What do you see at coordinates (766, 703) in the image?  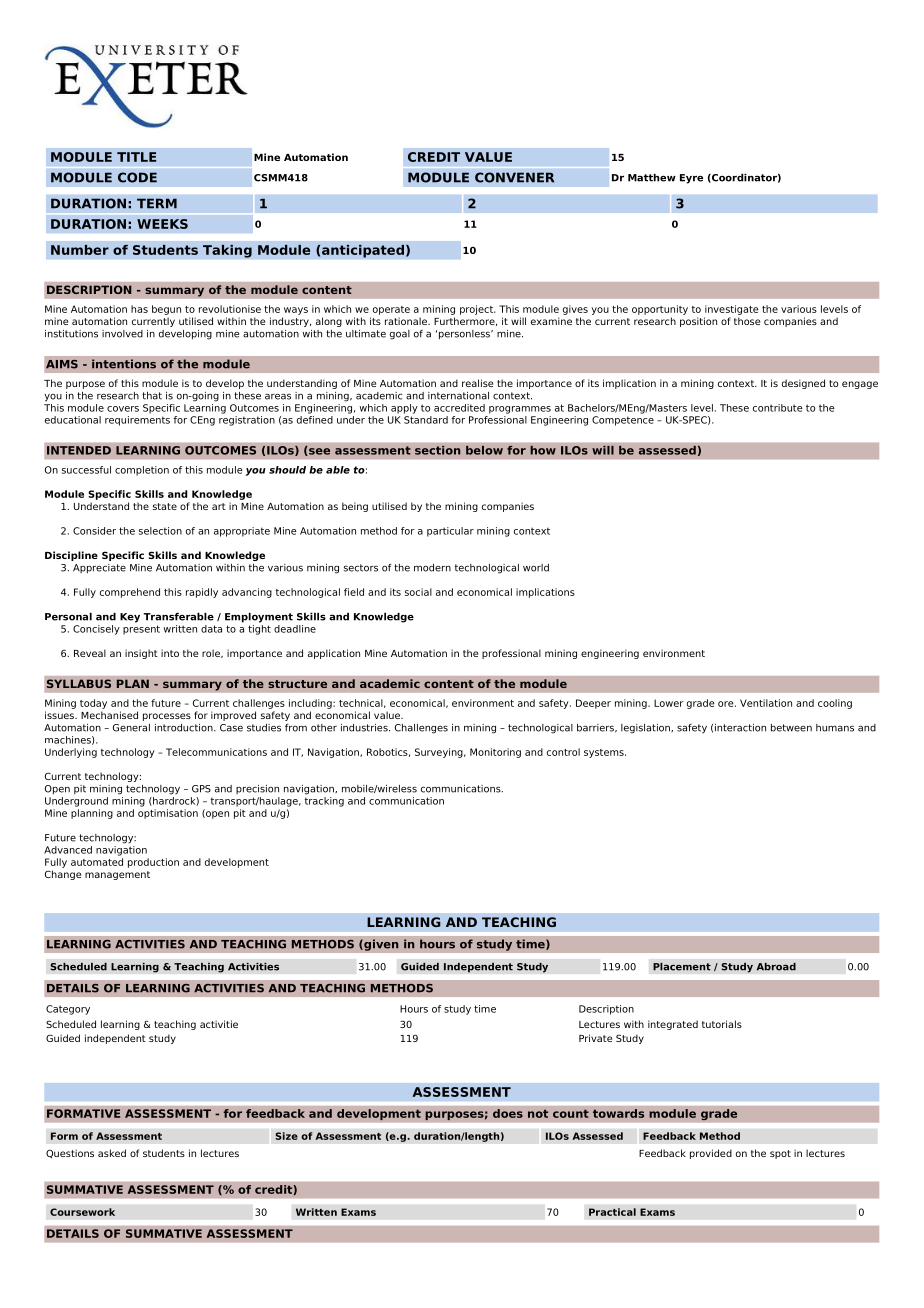 I see `Ventilation` at bounding box center [766, 703].
